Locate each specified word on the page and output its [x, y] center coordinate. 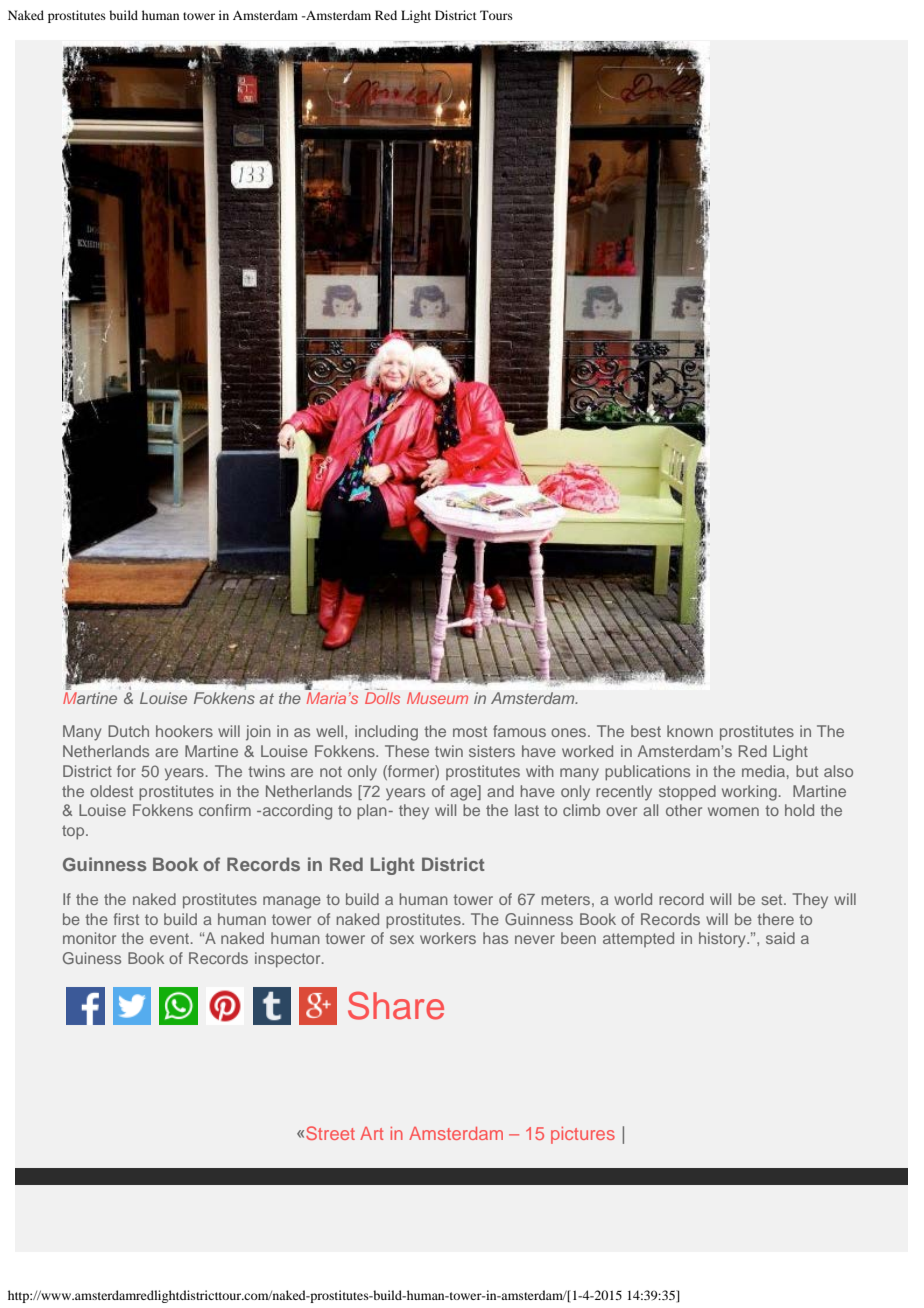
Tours [496, 15]
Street [330, 1133]
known [690, 731]
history [723, 940]
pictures [583, 1135]
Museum [437, 698]
